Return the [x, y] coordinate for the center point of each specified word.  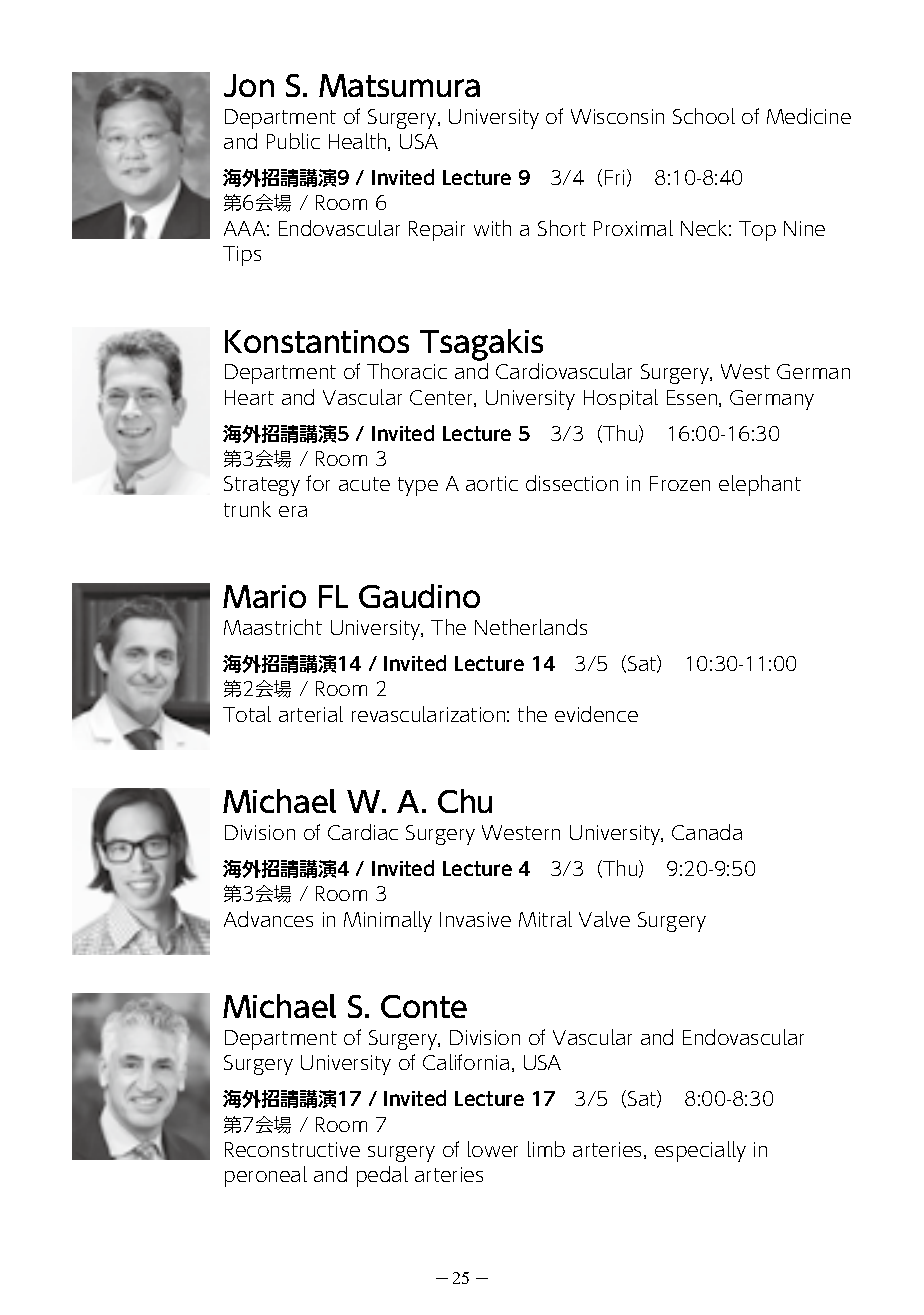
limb [546, 1149]
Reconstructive [292, 1149]
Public [293, 141]
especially [700, 1151]
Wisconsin [617, 116]
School [704, 116]
